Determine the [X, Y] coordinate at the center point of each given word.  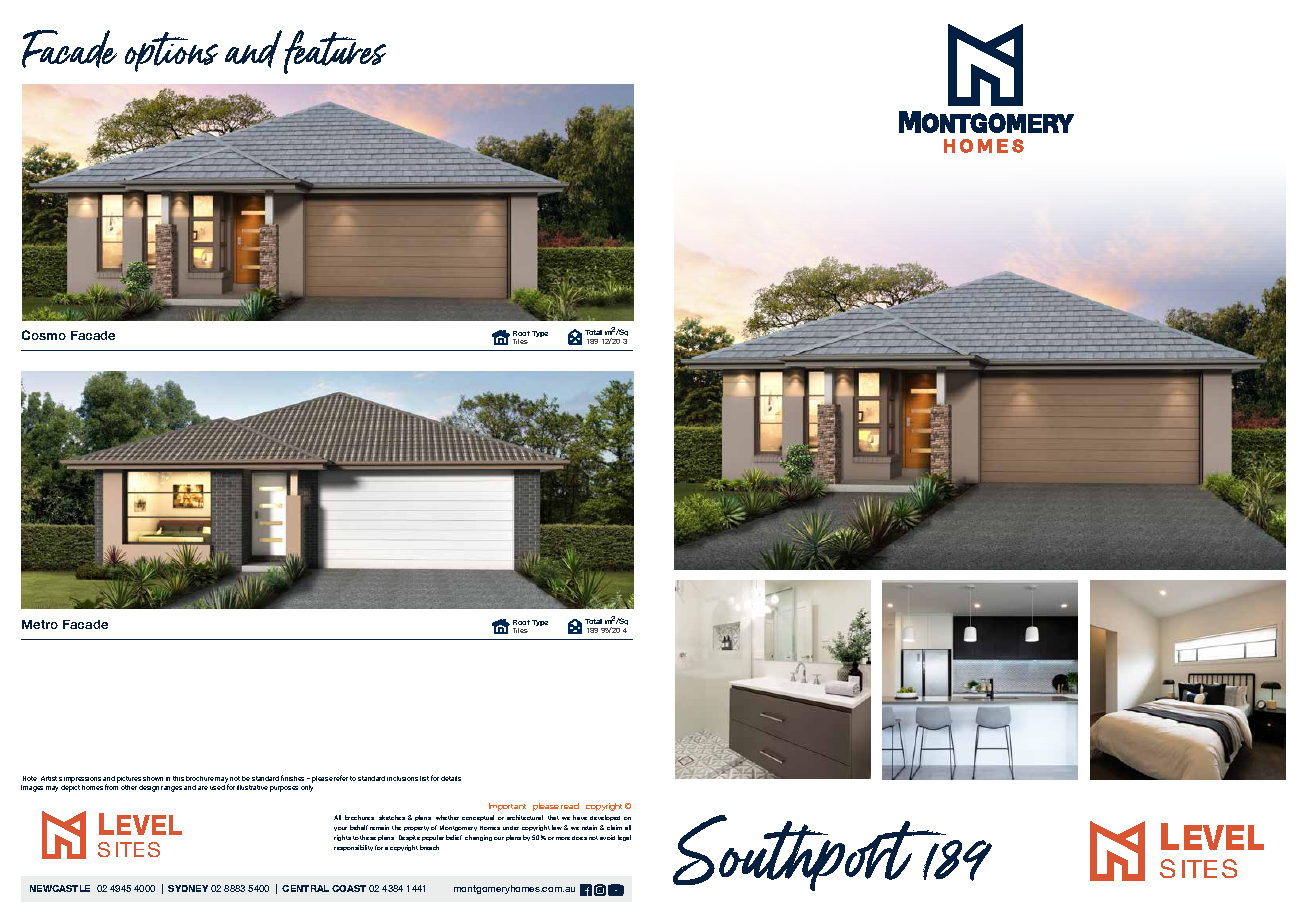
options [171, 52]
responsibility [353, 848]
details [451, 778]
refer [341, 778]
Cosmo [44, 335]
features [335, 52]
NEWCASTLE [60, 888]
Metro [40, 624]
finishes [294, 778]
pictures [130, 781]
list [424, 778]
